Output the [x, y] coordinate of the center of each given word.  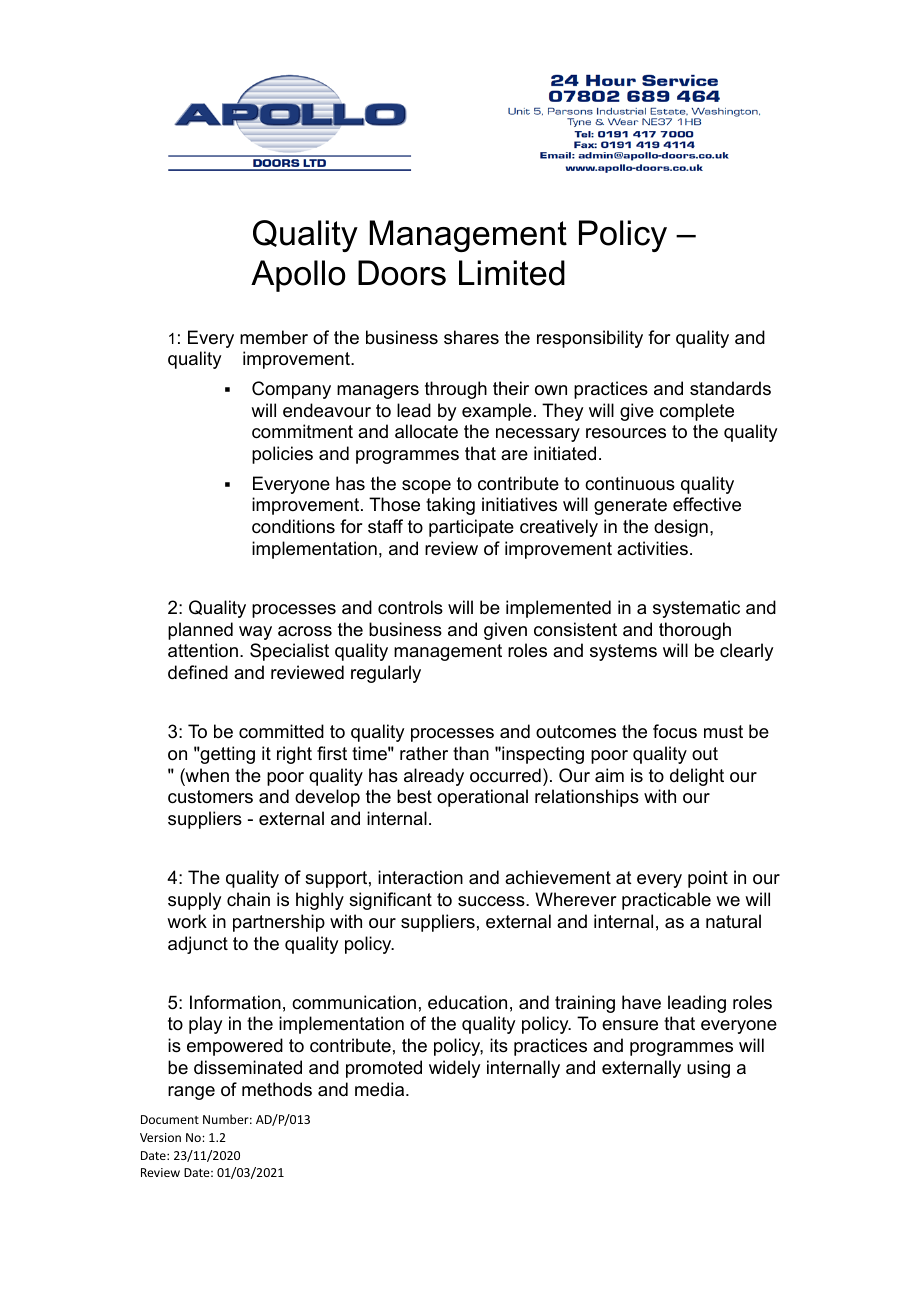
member [274, 337]
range [191, 1093]
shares [471, 337]
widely [454, 1069]
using [708, 1069]
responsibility [590, 339]
